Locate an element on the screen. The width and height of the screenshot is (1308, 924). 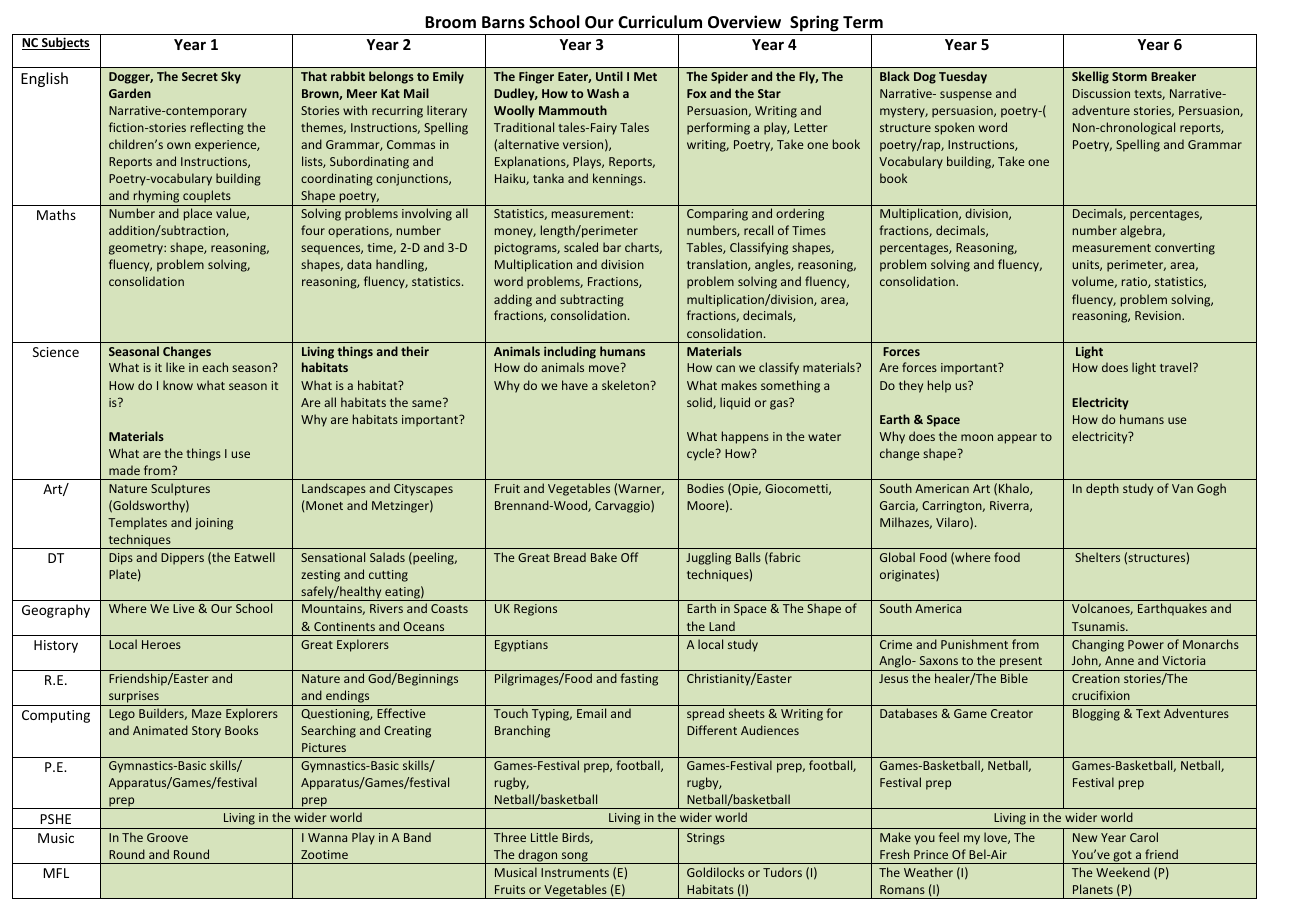
like is located at coordinates (175, 367).
